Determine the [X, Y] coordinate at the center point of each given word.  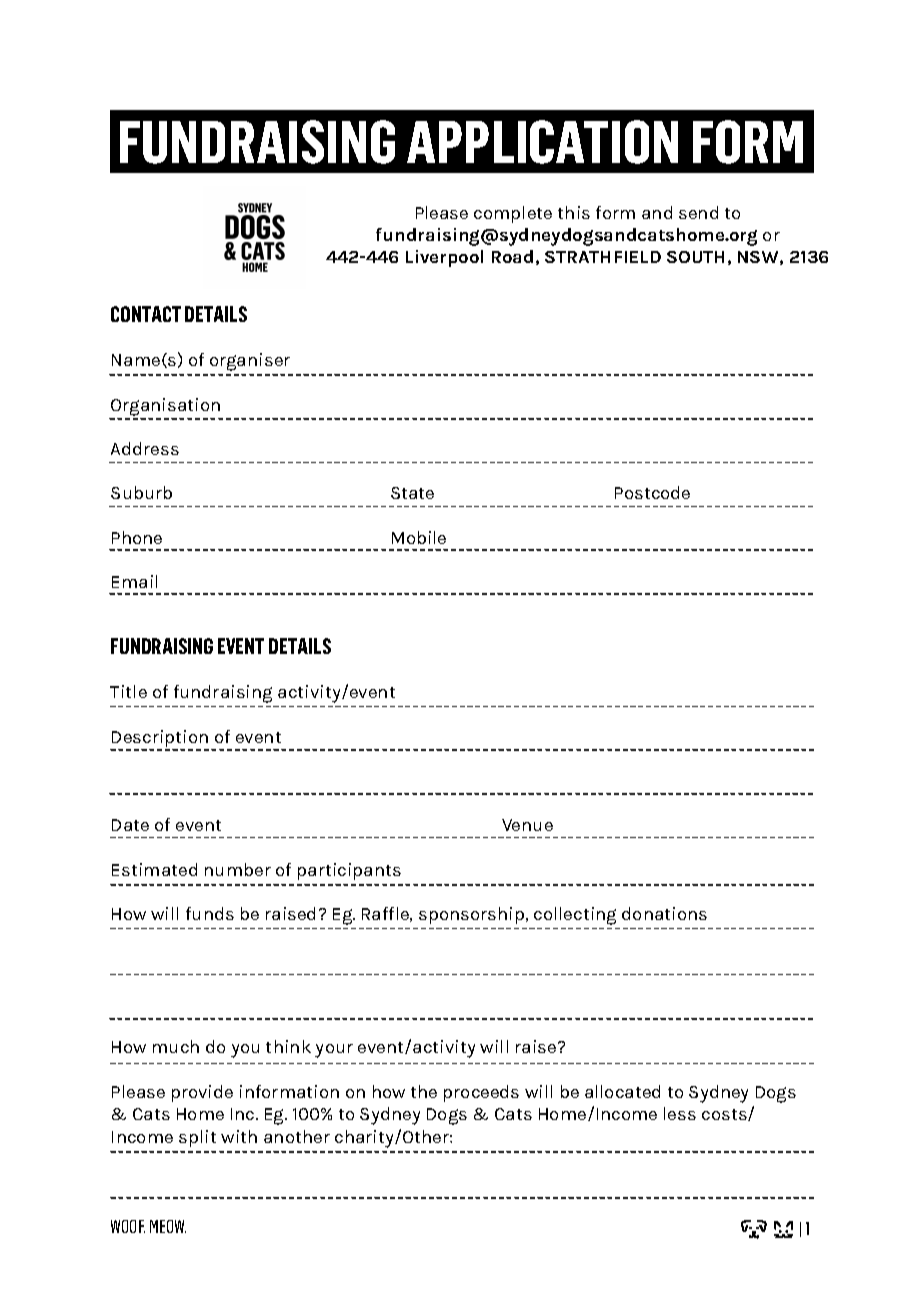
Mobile [419, 537]
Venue [527, 825]
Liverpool [444, 258]
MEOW [168, 1226]
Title [128, 691]
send [698, 212]
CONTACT [146, 314]
